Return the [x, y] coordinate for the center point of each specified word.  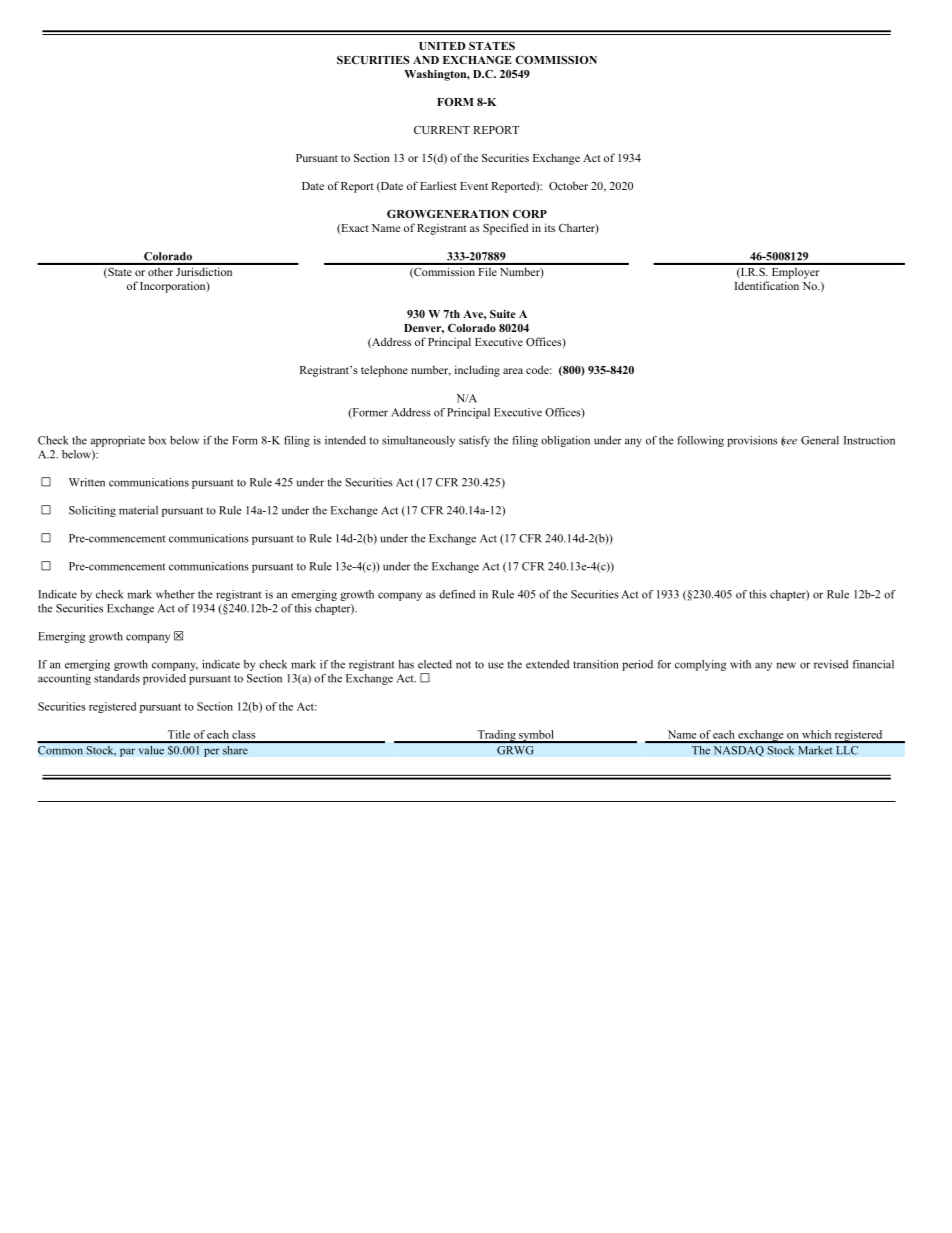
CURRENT [442, 130]
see [789, 441]
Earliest [438, 185]
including [477, 371]
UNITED [442, 46]
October [568, 185]
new [786, 665]
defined [457, 594]
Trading [496, 736]
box [157, 440]
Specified [505, 229]
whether [175, 594]
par [127, 752]
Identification [767, 285]
